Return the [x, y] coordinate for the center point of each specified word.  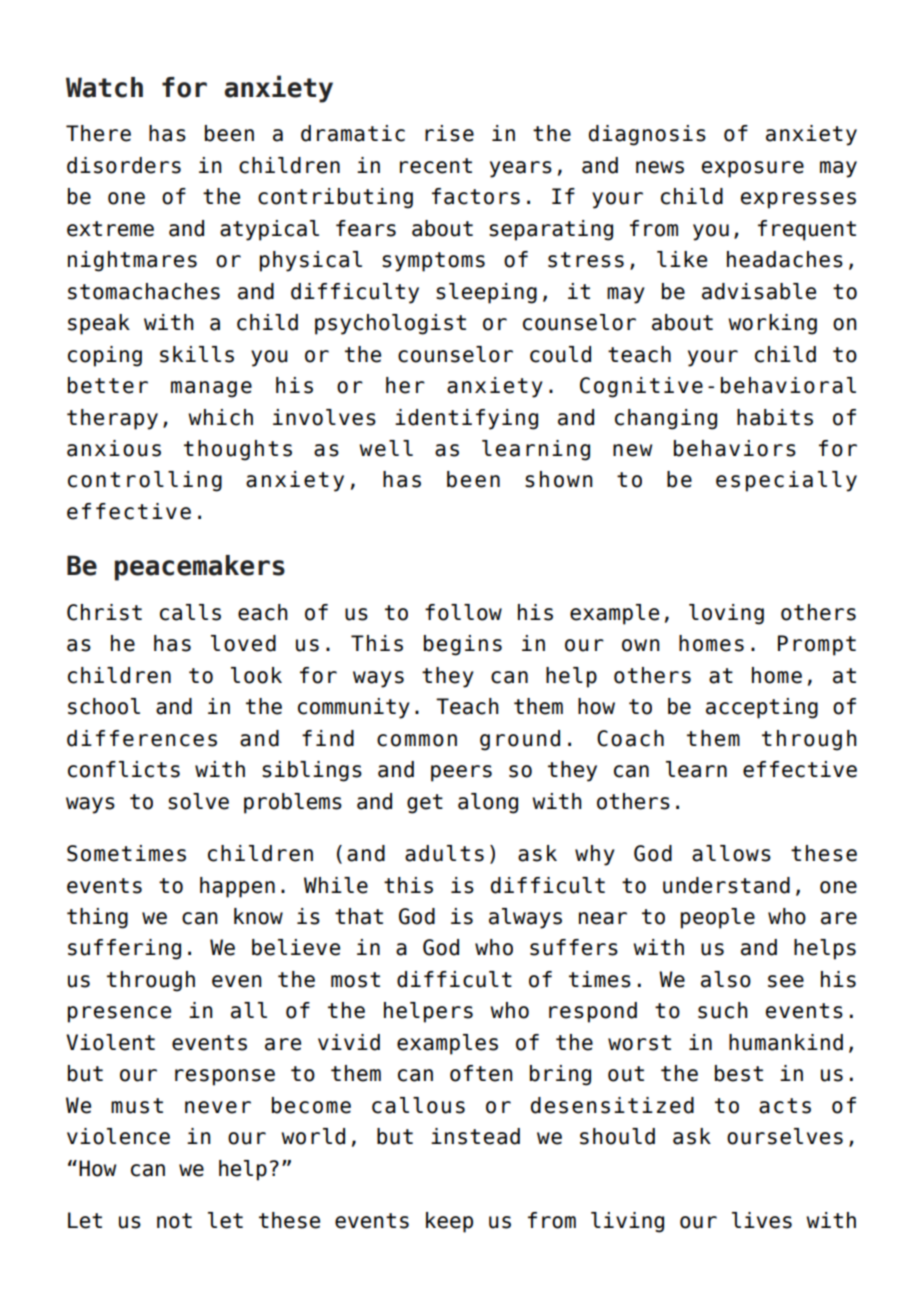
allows [731, 853]
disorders [124, 165]
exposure [753, 169]
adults [444, 853]
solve [198, 801]
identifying [466, 419]
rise [449, 133]
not [174, 1221]
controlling [145, 481]
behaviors [735, 448]
